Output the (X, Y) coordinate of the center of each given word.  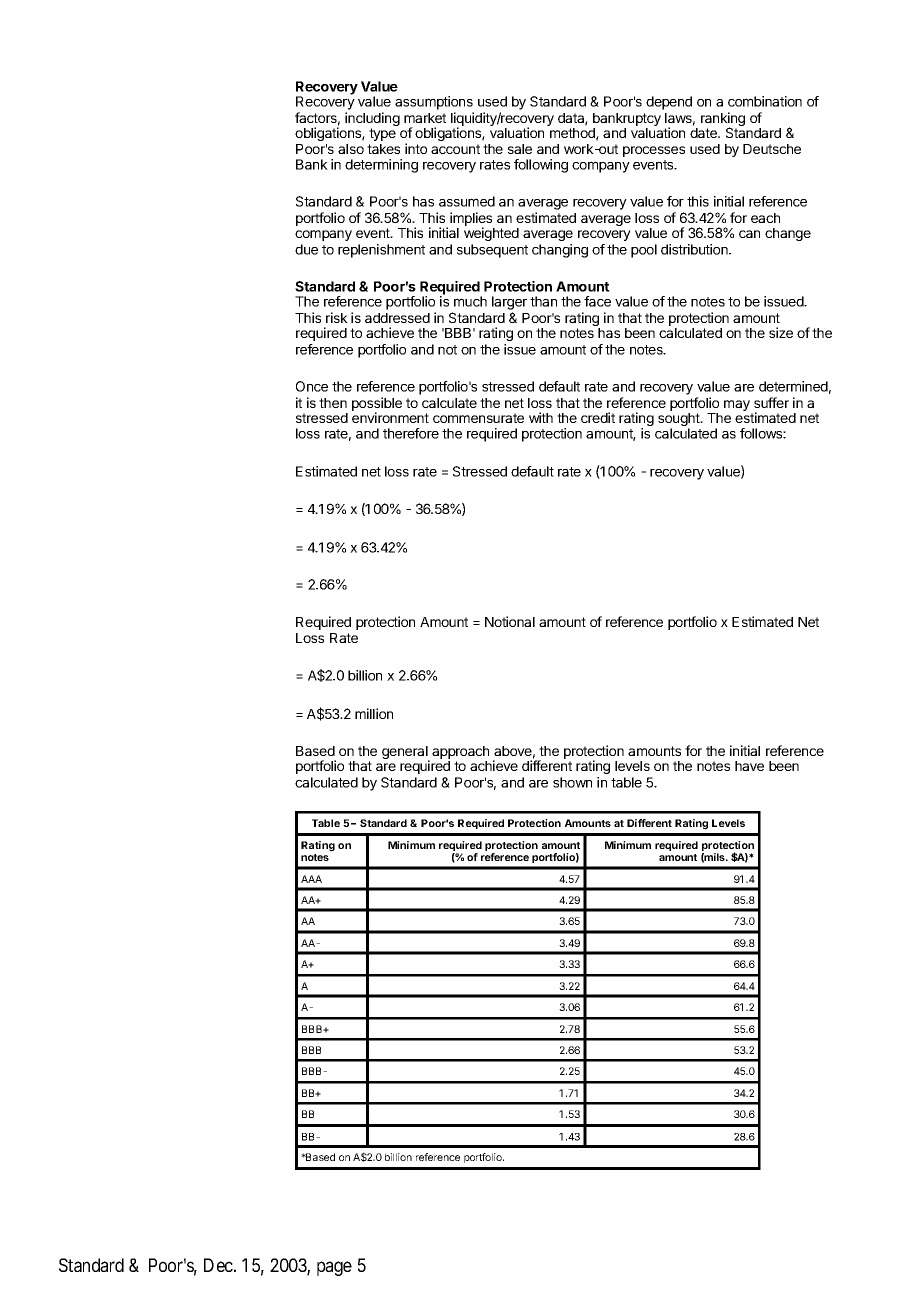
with (541, 417)
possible (377, 405)
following (541, 166)
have (749, 766)
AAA (311, 879)
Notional (510, 621)
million (374, 713)
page (334, 1268)
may (738, 407)
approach (460, 754)
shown (572, 782)
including (372, 120)
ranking (723, 120)
